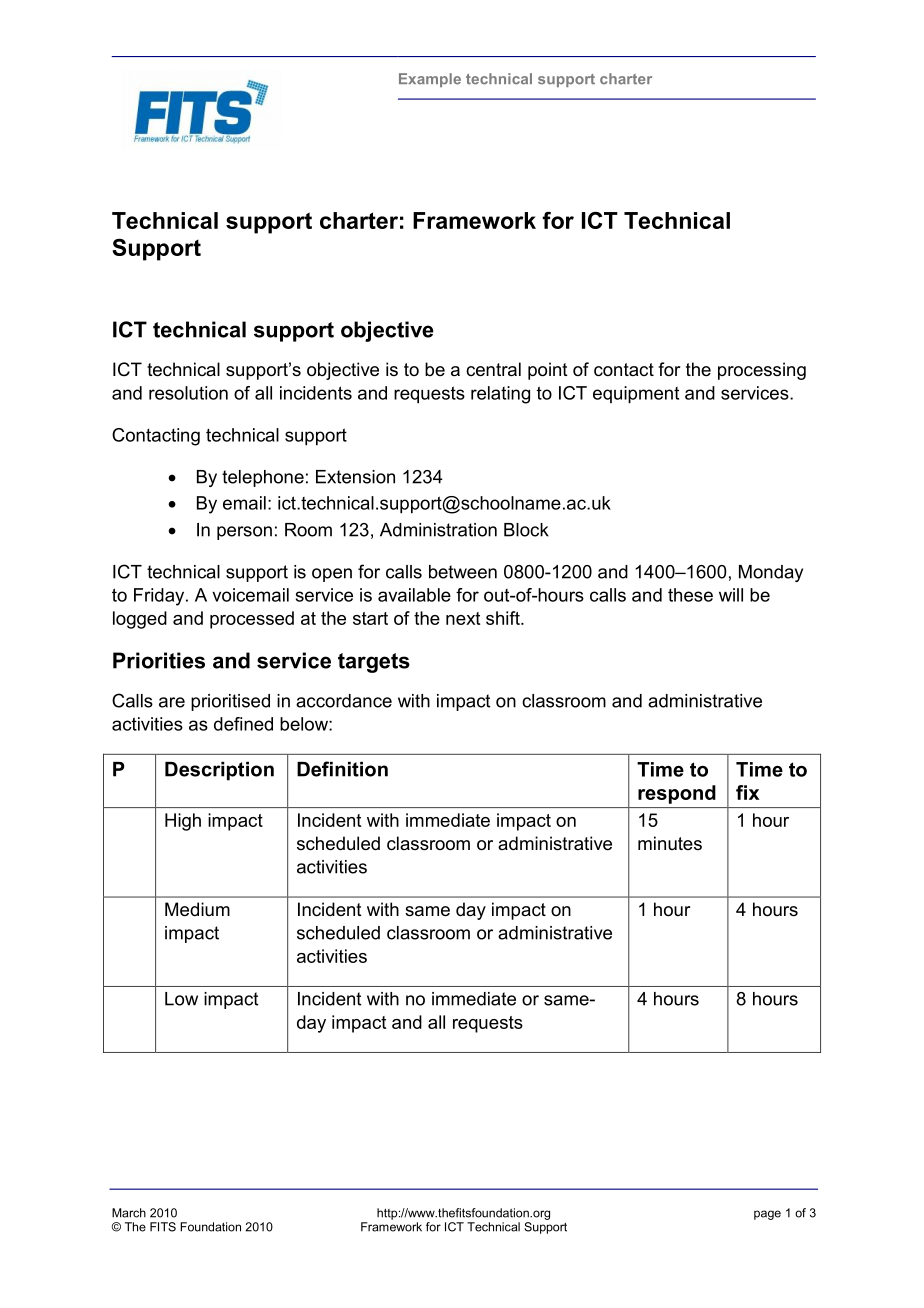 This document has height=1308, width=924. What do you see at coordinates (690, 595) in the document?
I see `these` at bounding box center [690, 595].
